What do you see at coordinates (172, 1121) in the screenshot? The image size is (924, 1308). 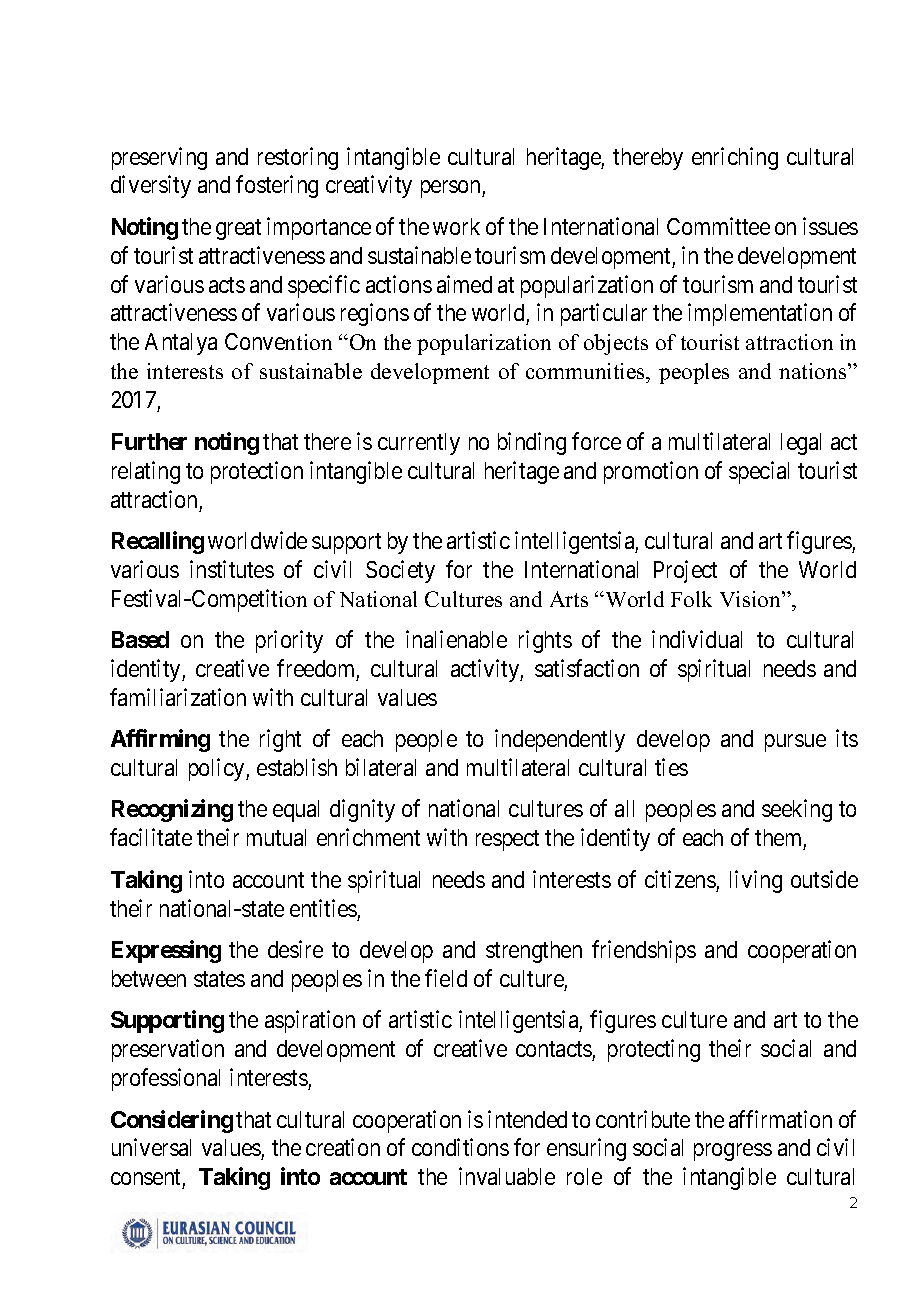 I see `Considering` at bounding box center [172, 1121].
